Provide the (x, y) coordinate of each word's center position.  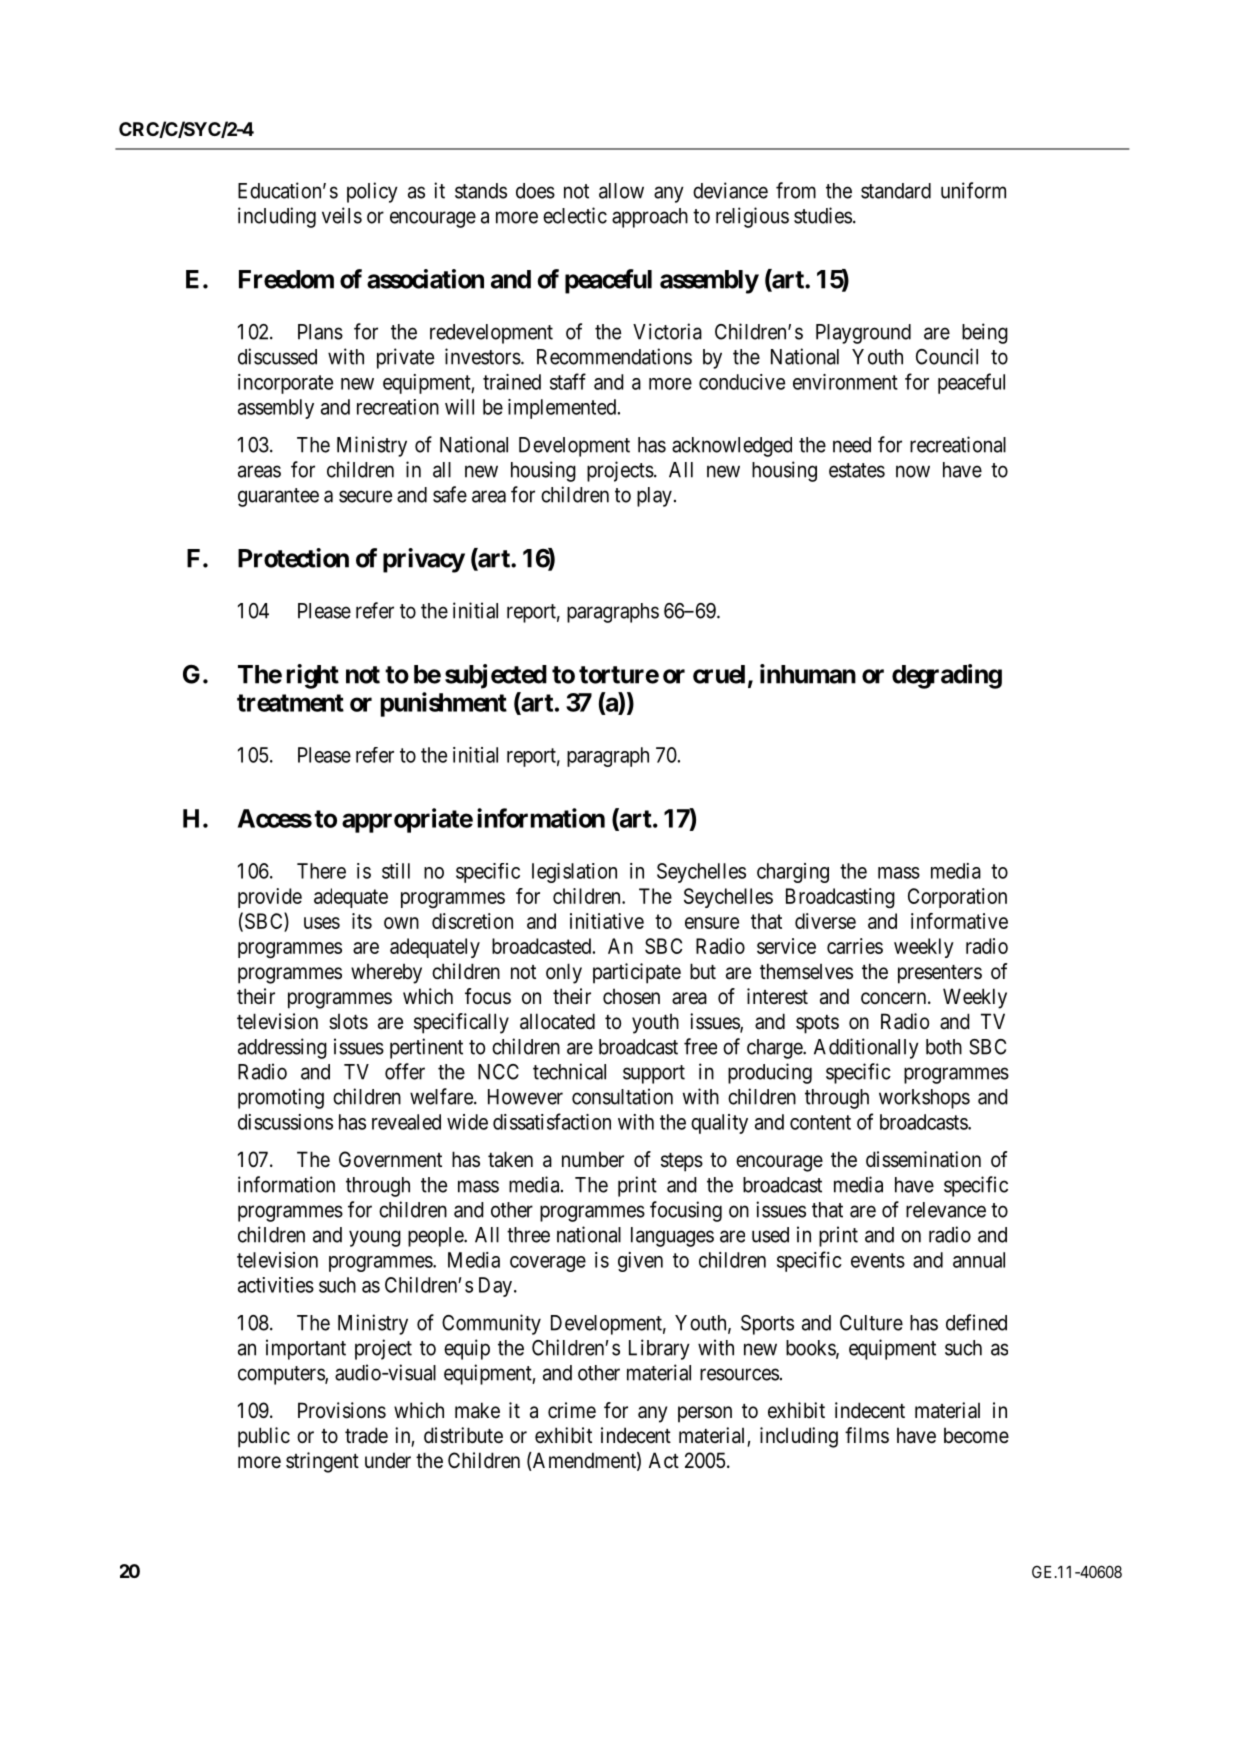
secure (365, 496)
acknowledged (732, 447)
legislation (574, 873)
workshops (924, 1099)
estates (857, 470)
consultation (622, 1096)
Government (390, 1159)
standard (896, 191)
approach (650, 218)
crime (572, 1410)
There (321, 871)
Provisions (342, 1410)
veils (342, 215)
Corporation (957, 898)
